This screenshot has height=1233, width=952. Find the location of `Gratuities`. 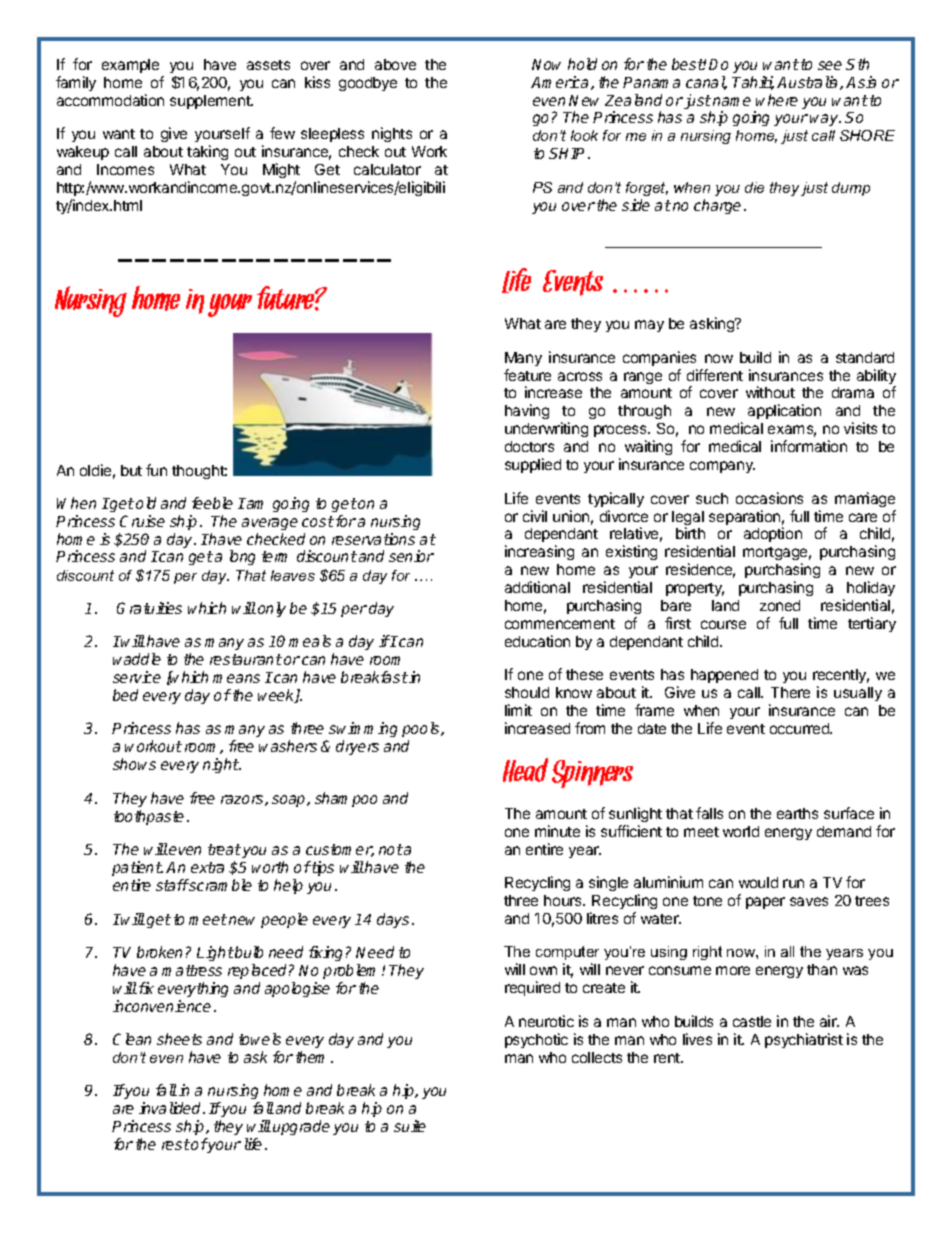

Gratuities is located at coordinates (149, 608).
